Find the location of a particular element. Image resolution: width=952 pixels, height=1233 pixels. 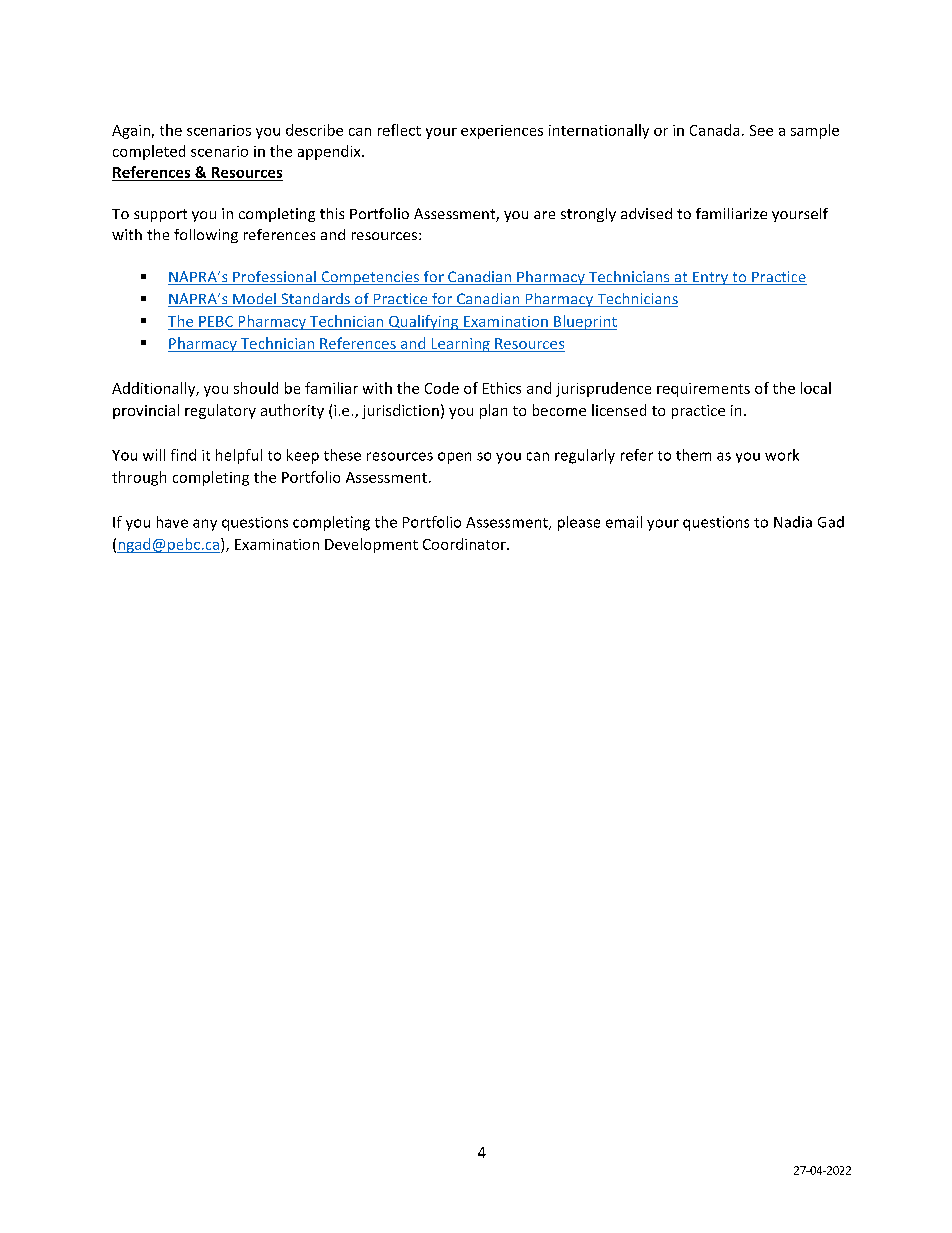

open is located at coordinates (454, 458).
